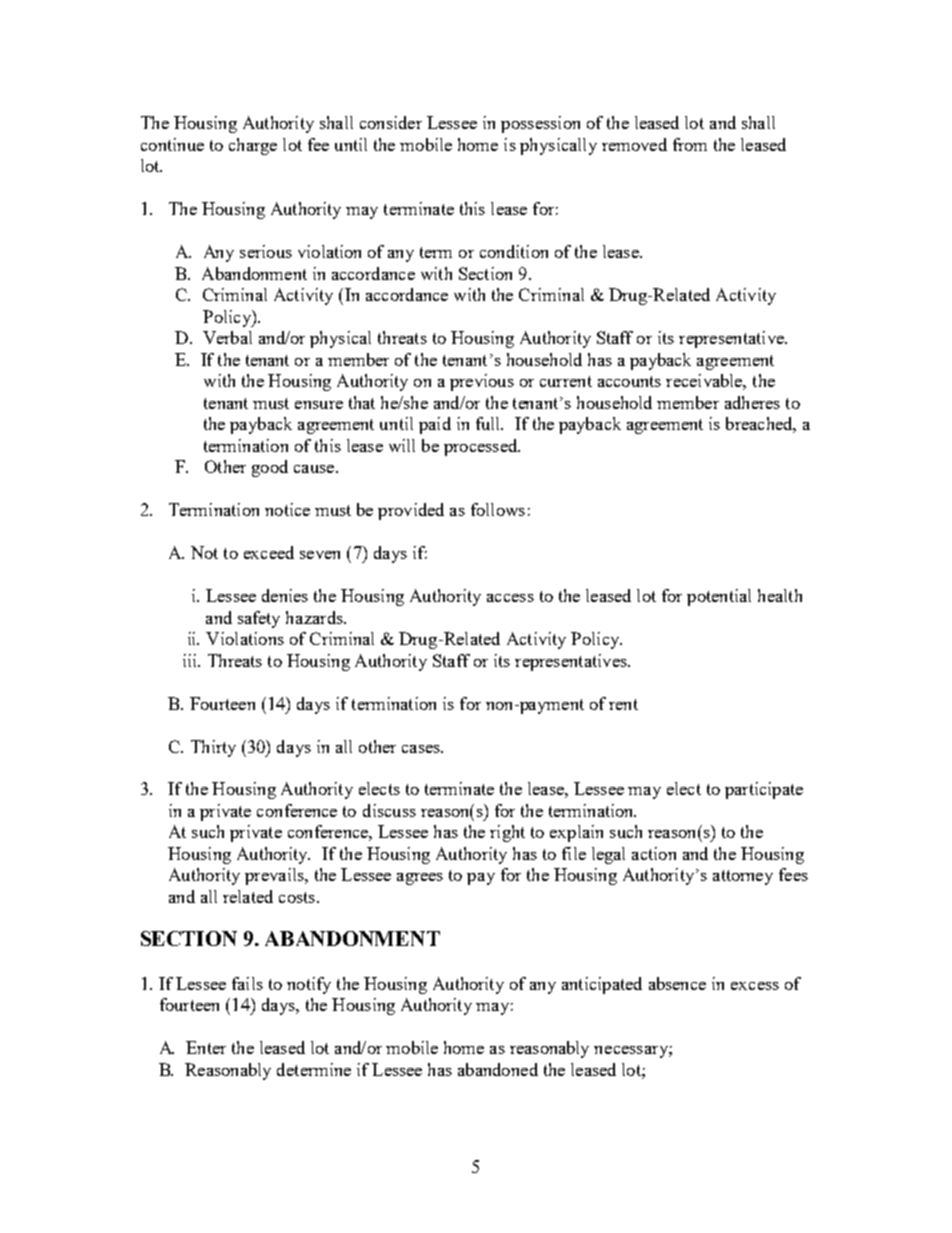 The height and width of the screenshot is (1233, 952). I want to click on potential, so click(719, 597).
